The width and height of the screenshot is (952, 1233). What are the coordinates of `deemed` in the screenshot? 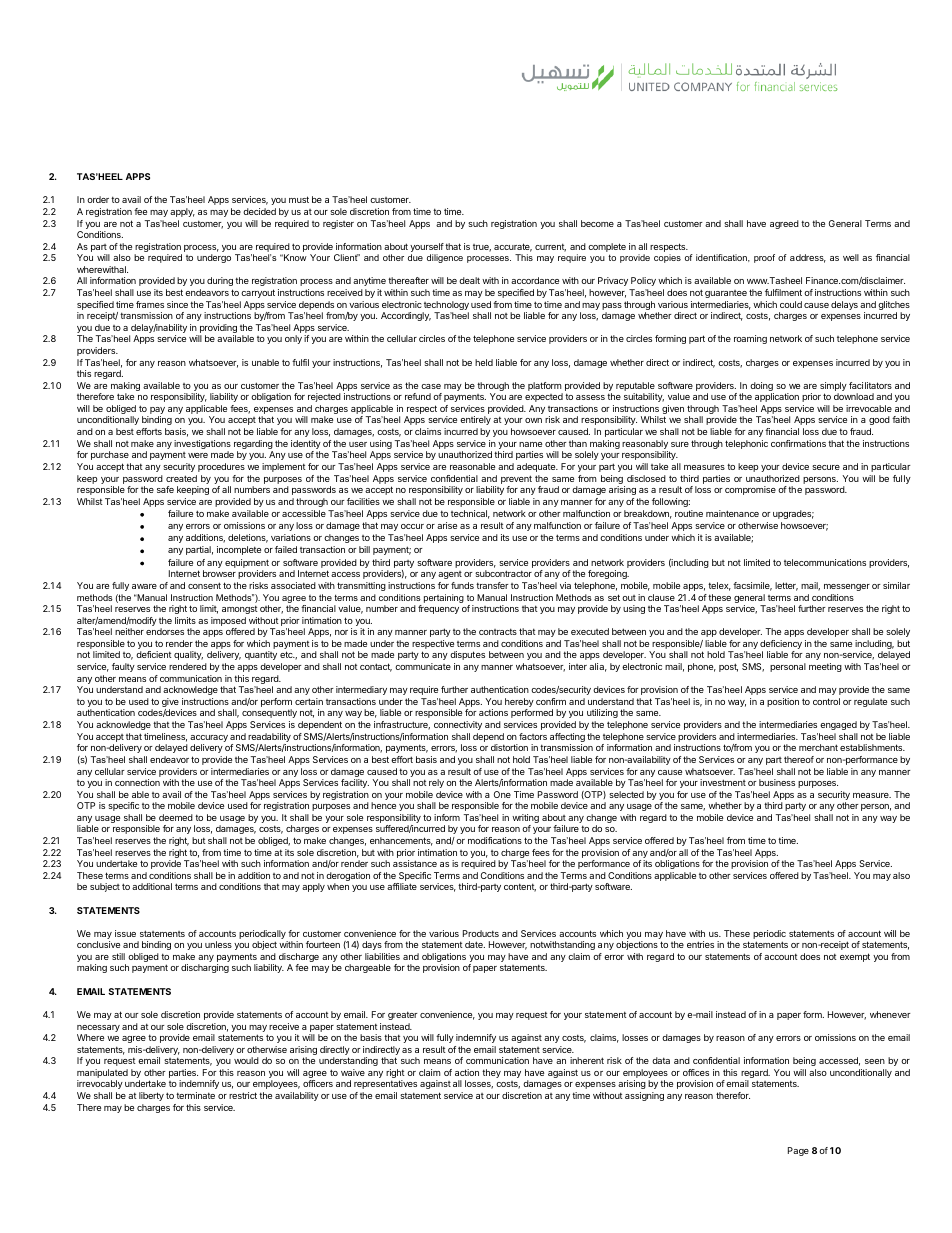 It's located at (176, 817).
